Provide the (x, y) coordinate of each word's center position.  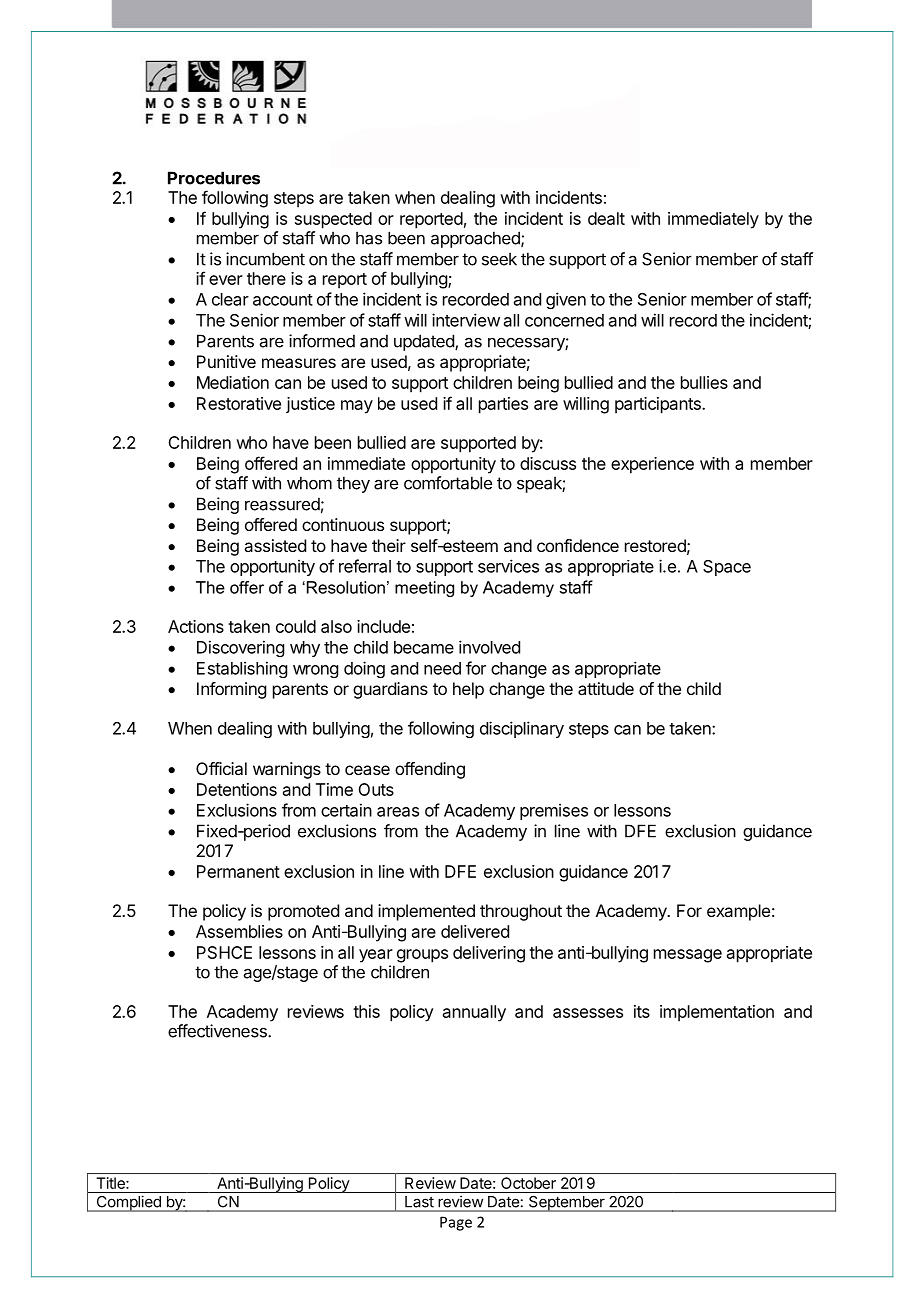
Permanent (238, 871)
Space (727, 568)
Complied (128, 1203)
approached (476, 239)
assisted (275, 545)
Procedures (214, 178)
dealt (606, 218)
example (738, 912)
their (389, 545)
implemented (426, 912)
